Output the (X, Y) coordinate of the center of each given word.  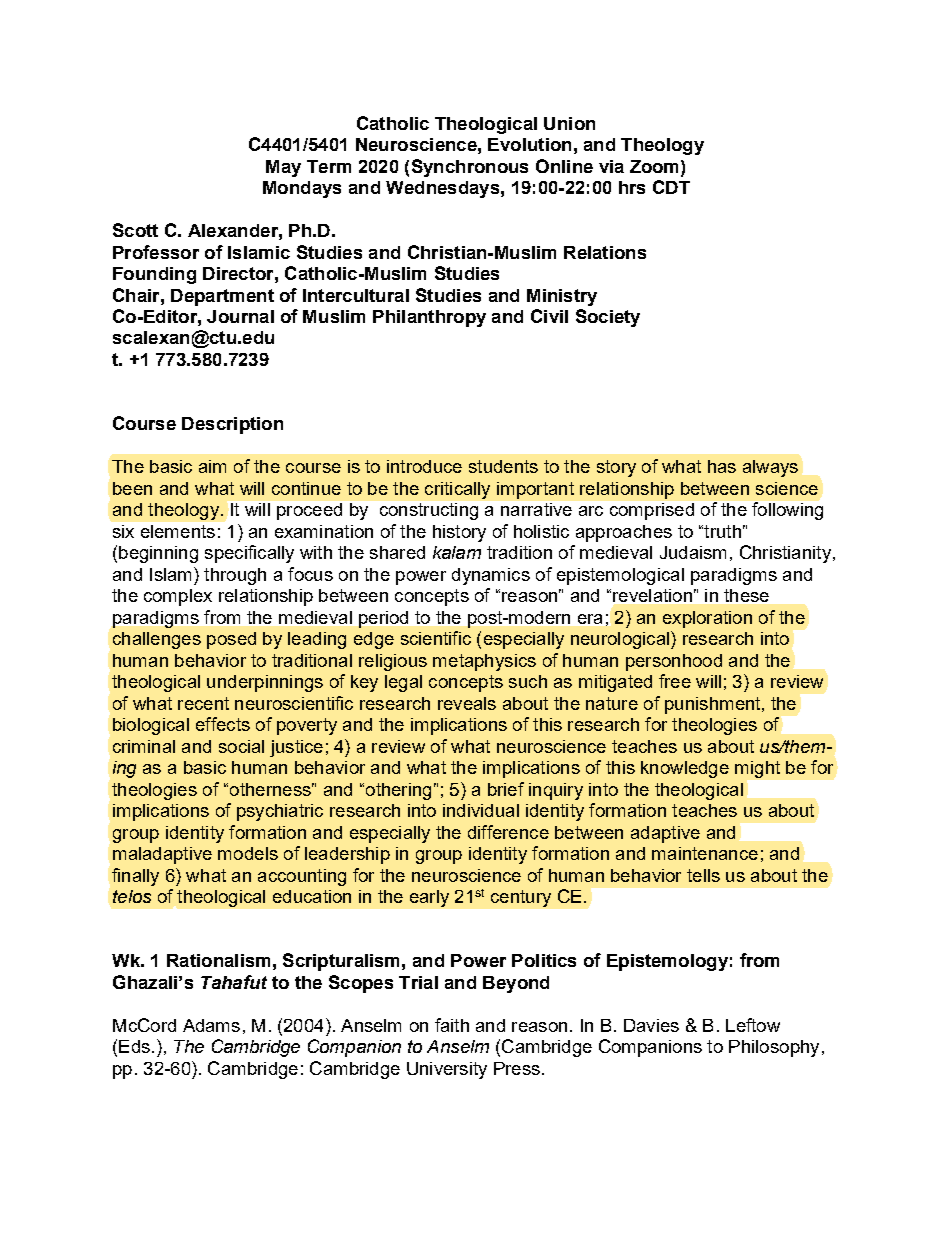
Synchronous (470, 168)
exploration (707, 619)
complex (178, 597)
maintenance (705, 853)
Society (608, 318)
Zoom (656, 166)
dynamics (491, 576)
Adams (211, 1025)
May (283, 168)
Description (232, 425)
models (248, 853)
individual (481, 810)
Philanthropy (429, 318)
